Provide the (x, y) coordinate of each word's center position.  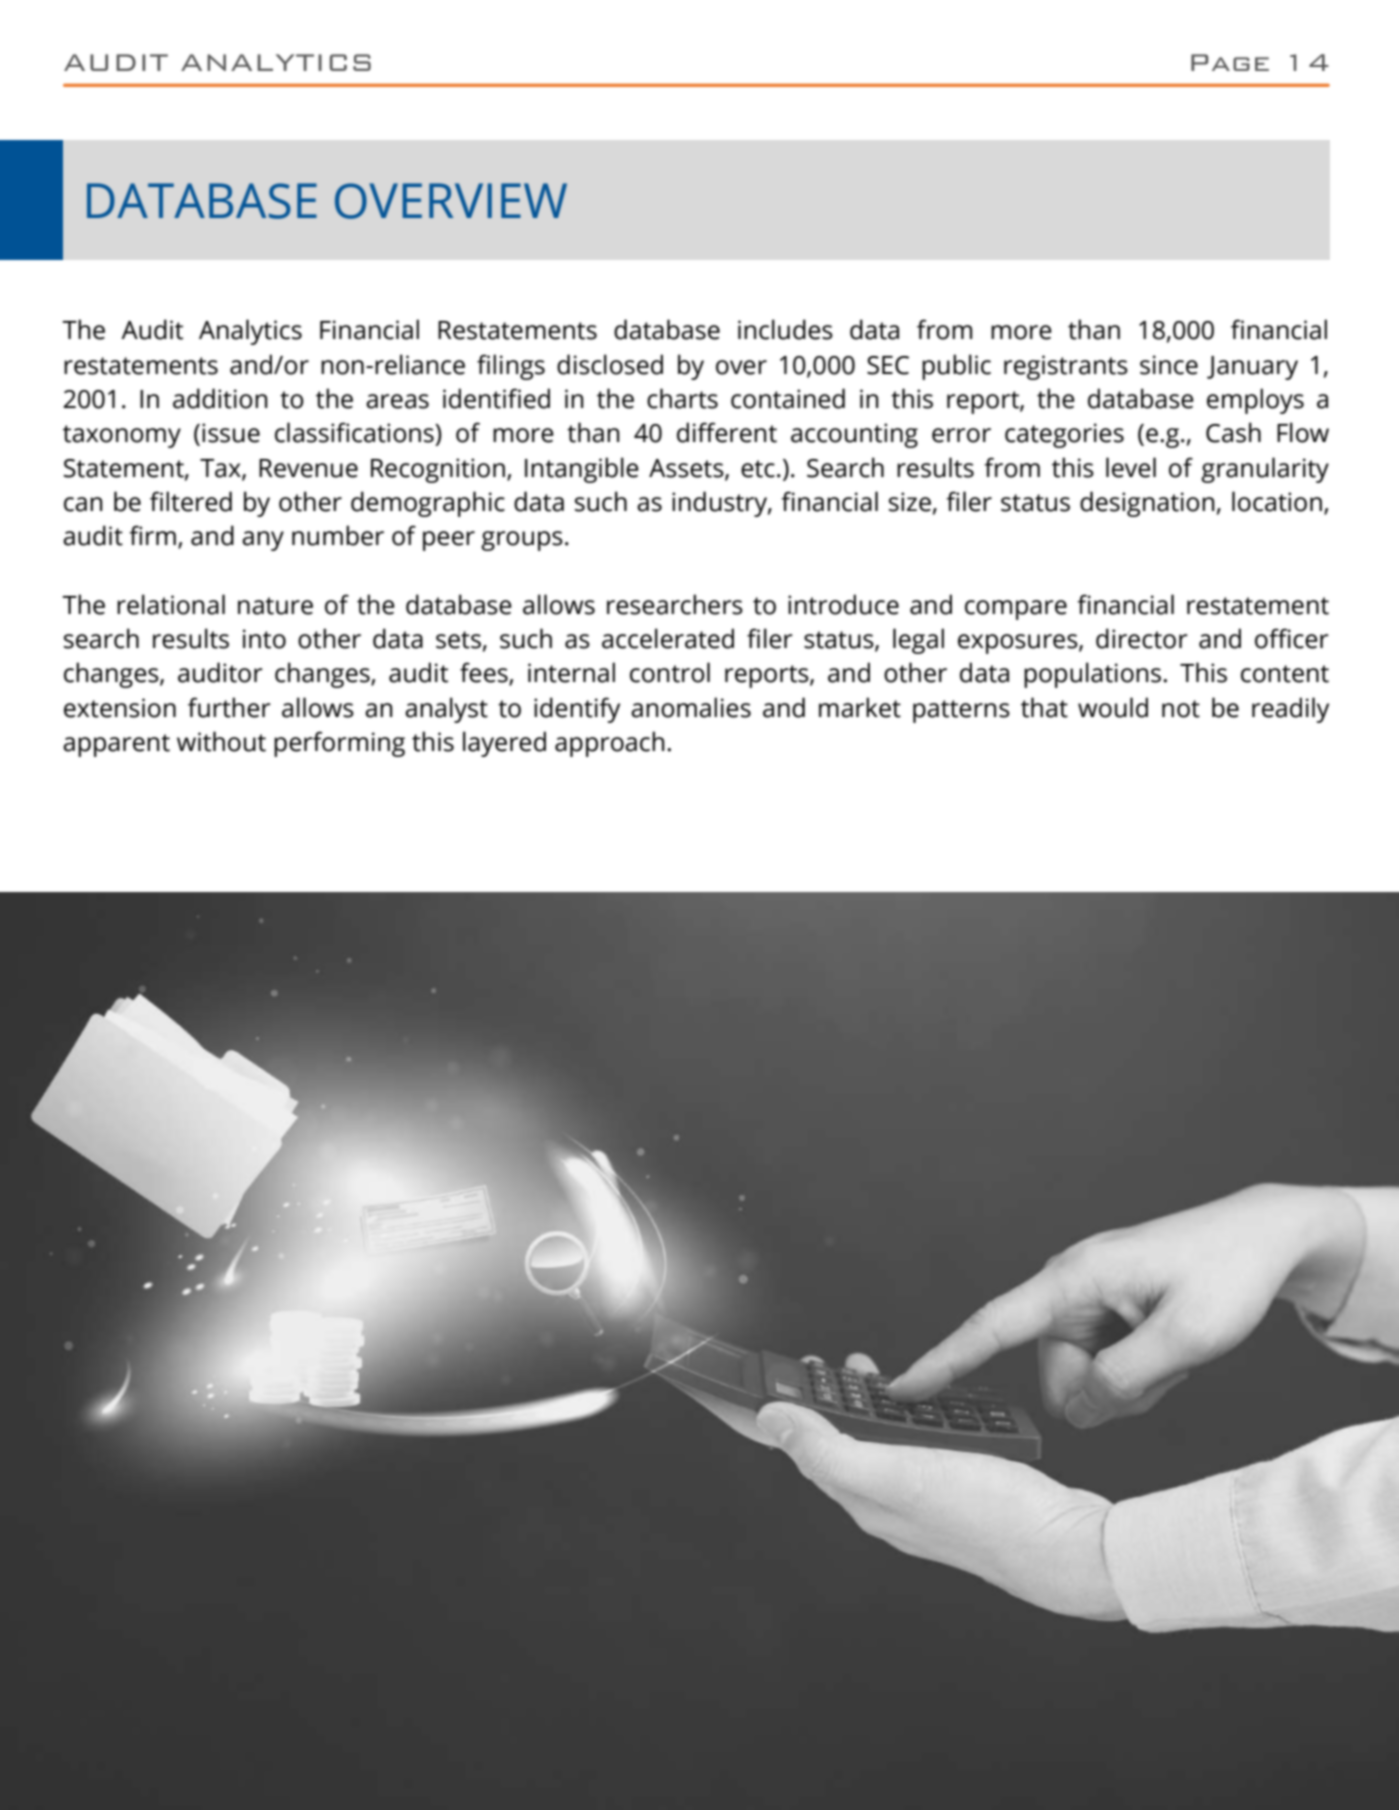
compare (1016, 610)
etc (758, 469)
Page (1230, 62)
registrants (1066, 367)
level (1131, 467)
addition (220, 398)
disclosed (610, 364)
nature (275, 606)
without (221, 741)
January (1252, 368)
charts (682, 398)
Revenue (308, 468)
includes (785, 329)
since (1169, 365)
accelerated (668, 638)
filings (511, 367)
